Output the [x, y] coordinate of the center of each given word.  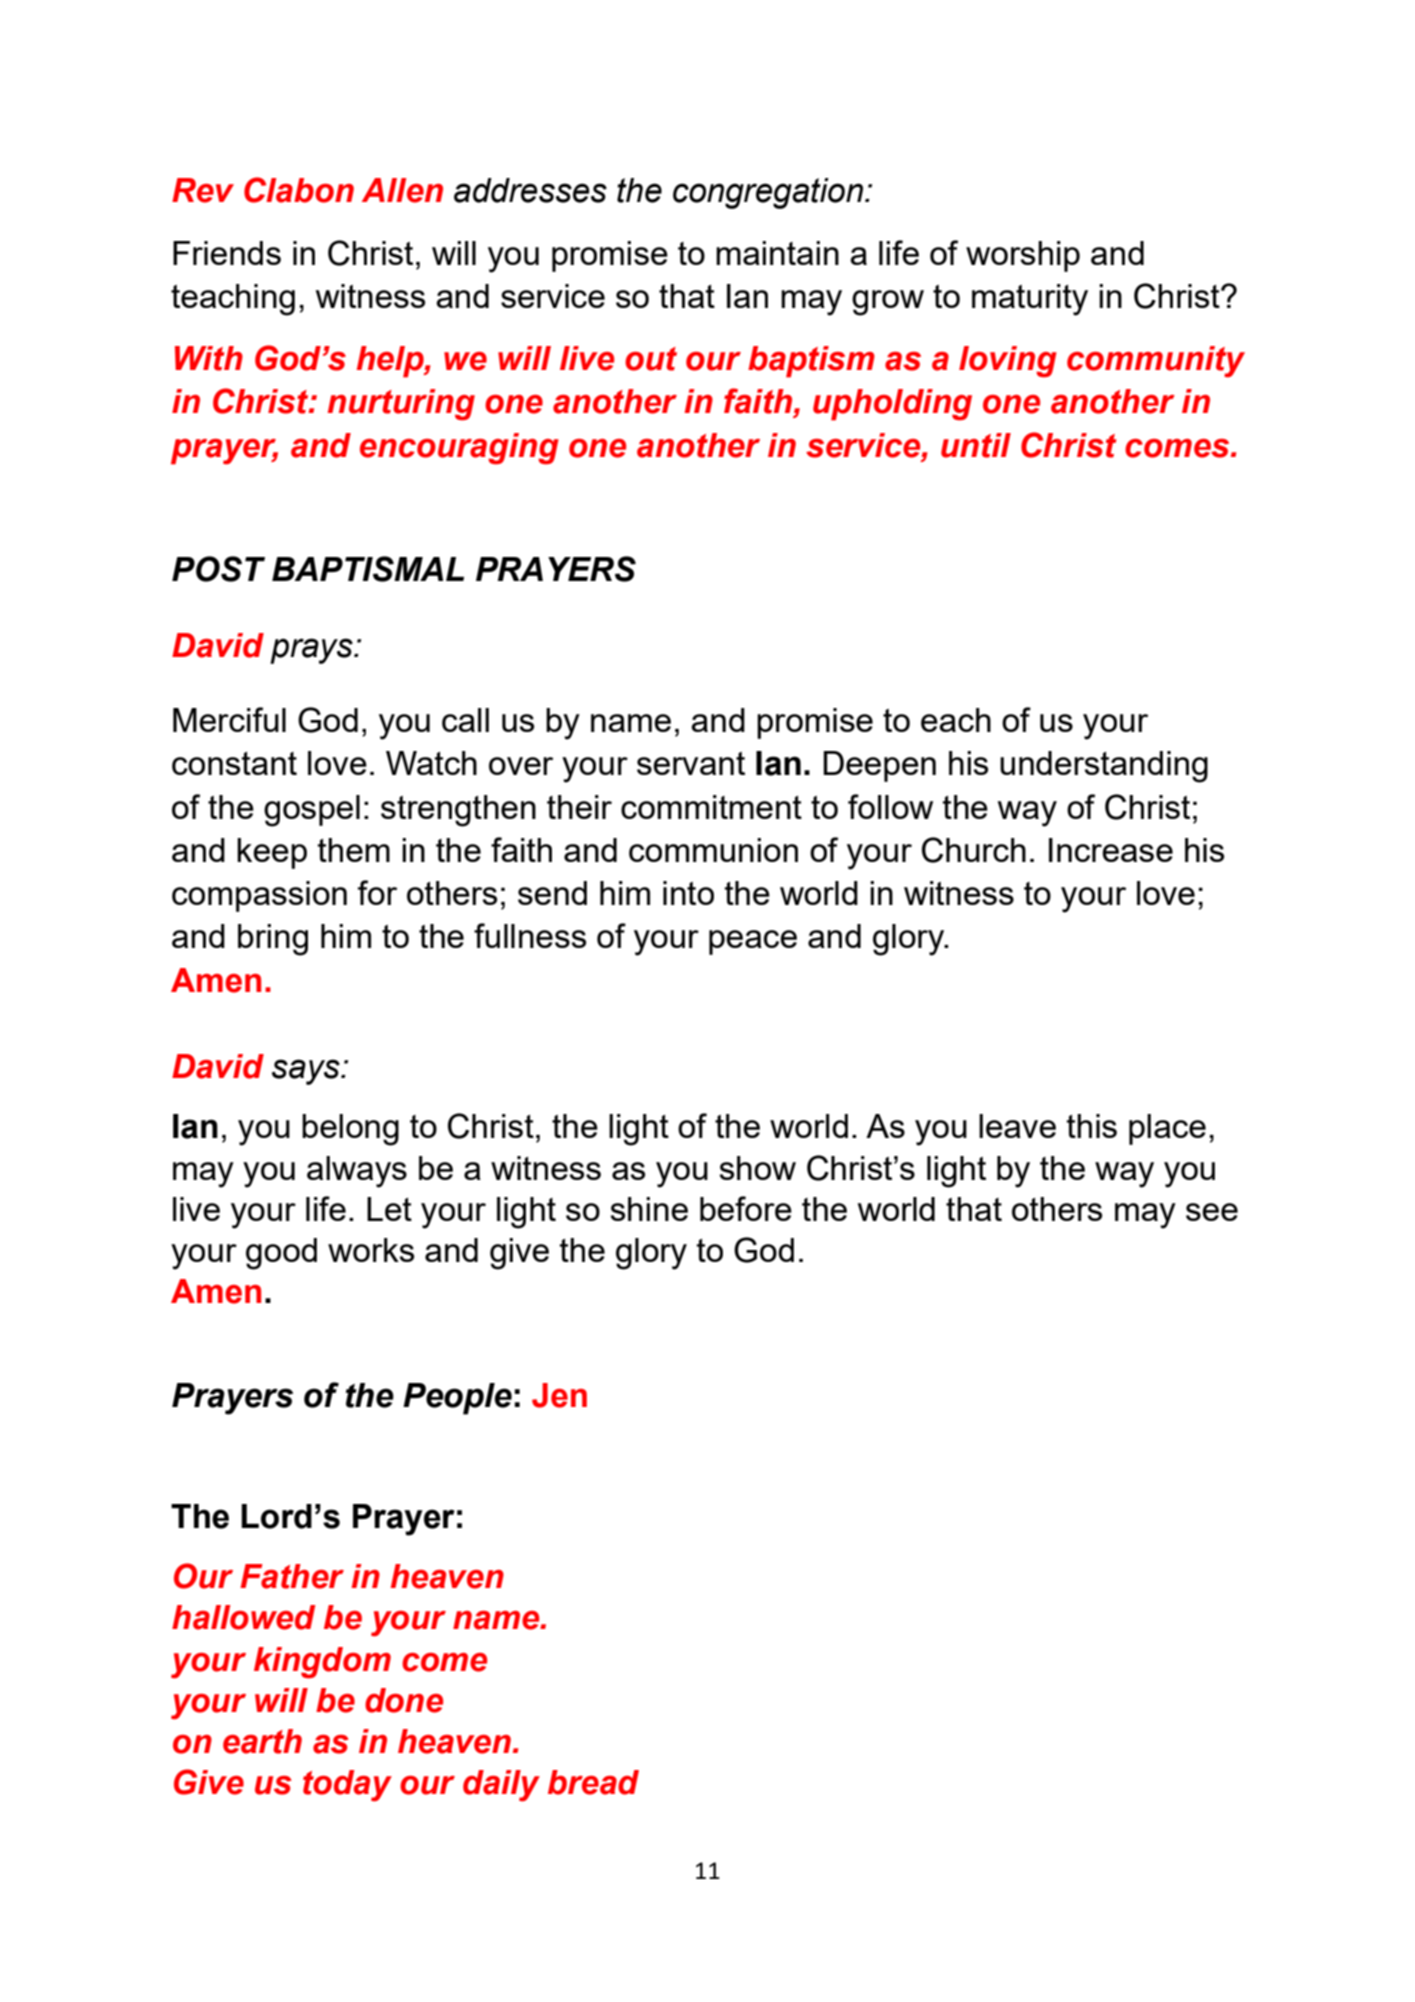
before [746, 1208]
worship [1023, 256]
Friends [227, 253]
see [1212, 1212]
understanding [1104, 767]
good [281, 1254]
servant [691, 763]
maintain [777, 253]
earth [262, 1741]
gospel [312, 811]
